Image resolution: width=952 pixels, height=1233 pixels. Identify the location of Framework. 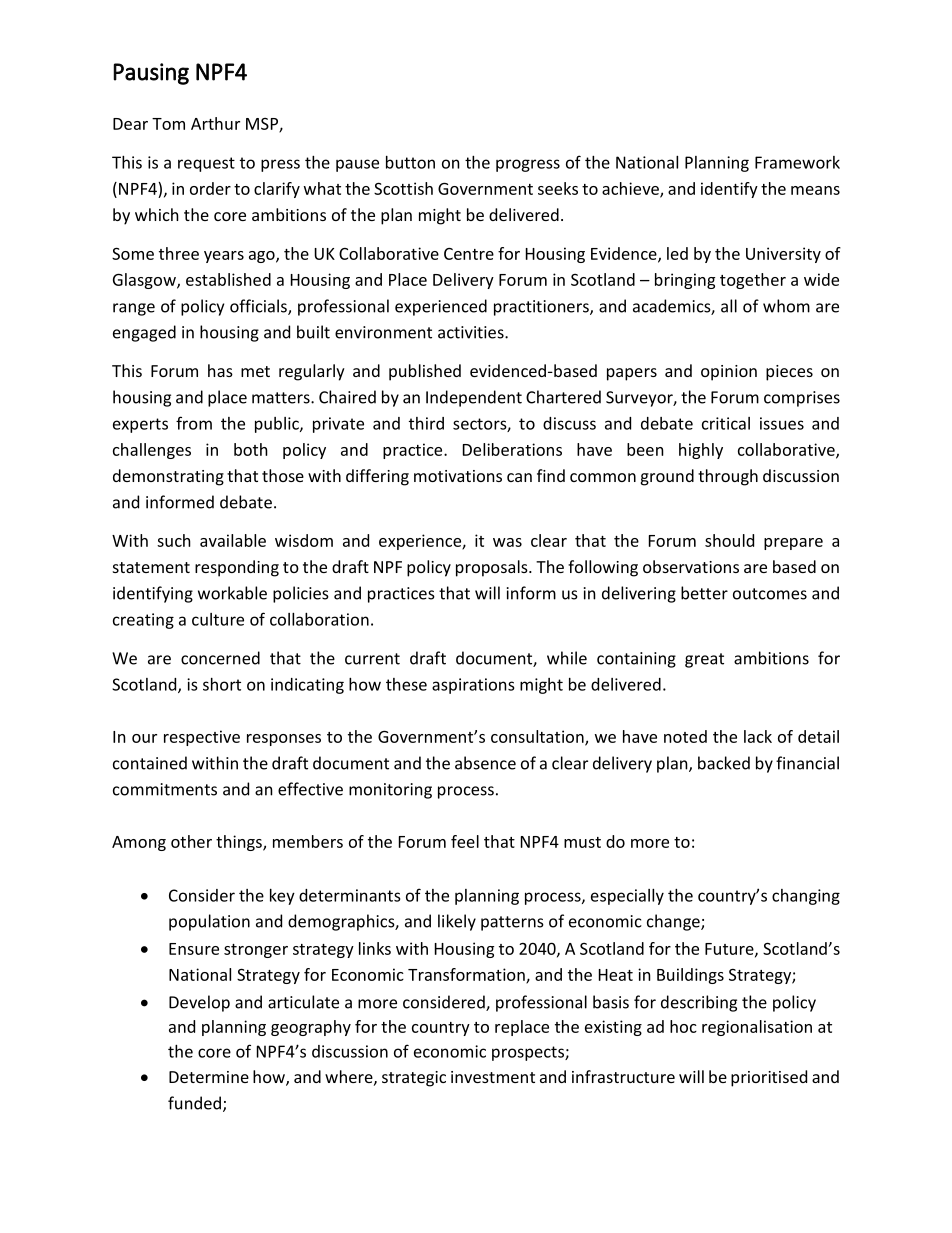
(797, 162).
